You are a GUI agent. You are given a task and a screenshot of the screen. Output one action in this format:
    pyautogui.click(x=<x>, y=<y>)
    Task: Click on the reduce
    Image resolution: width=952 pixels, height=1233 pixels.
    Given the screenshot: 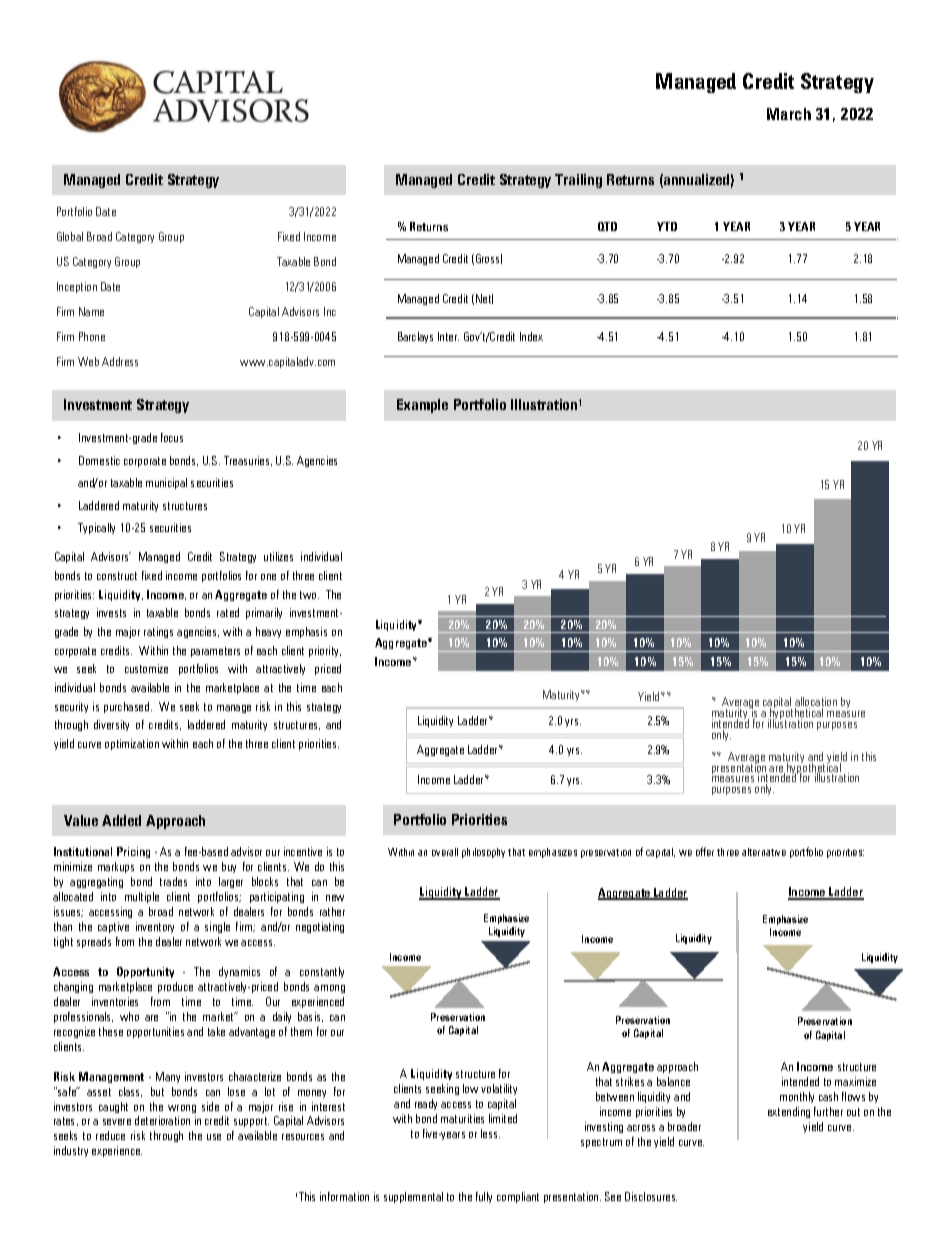 What is the action you would take?
    pyautogui.click(x=110, y=1135)
